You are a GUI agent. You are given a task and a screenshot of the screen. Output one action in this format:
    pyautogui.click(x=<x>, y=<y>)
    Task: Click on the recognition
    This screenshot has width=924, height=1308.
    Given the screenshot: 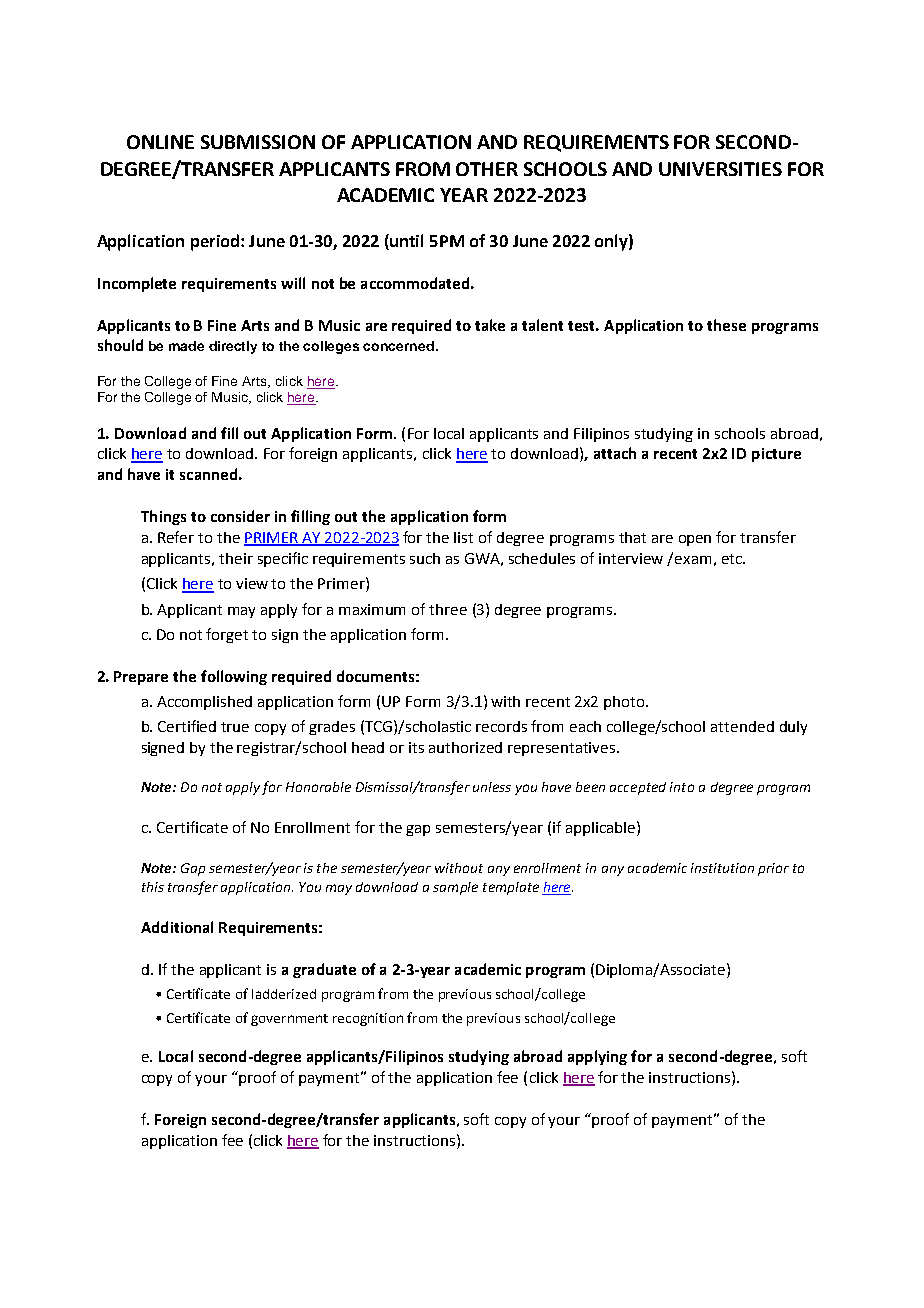 What is the action you would take?
    pyautogui.click(x=368, y=1019)
